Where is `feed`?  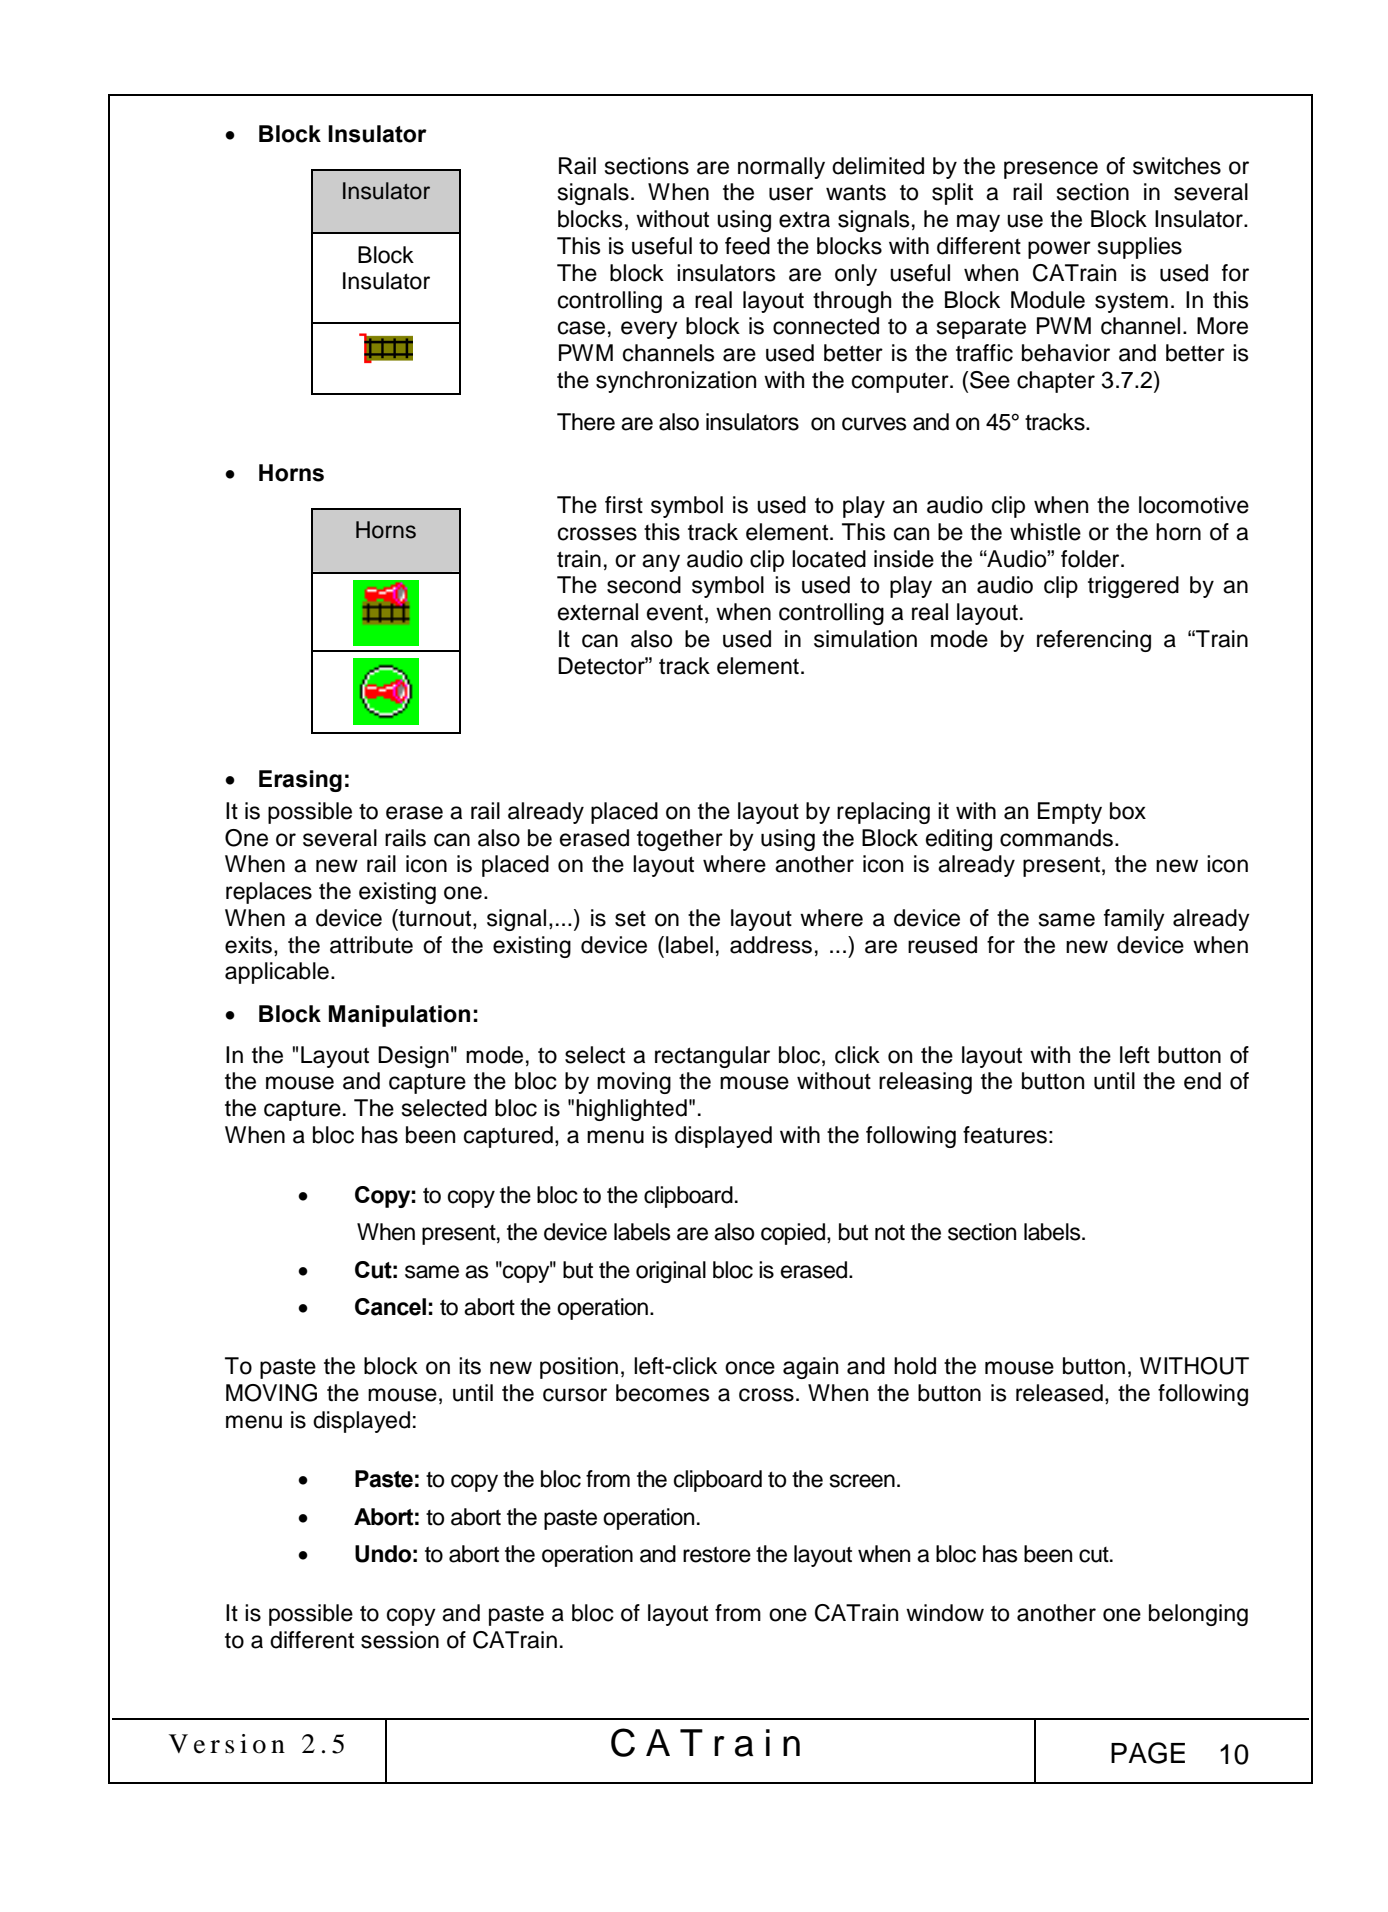
feed is located at coordinates (747, 246).
